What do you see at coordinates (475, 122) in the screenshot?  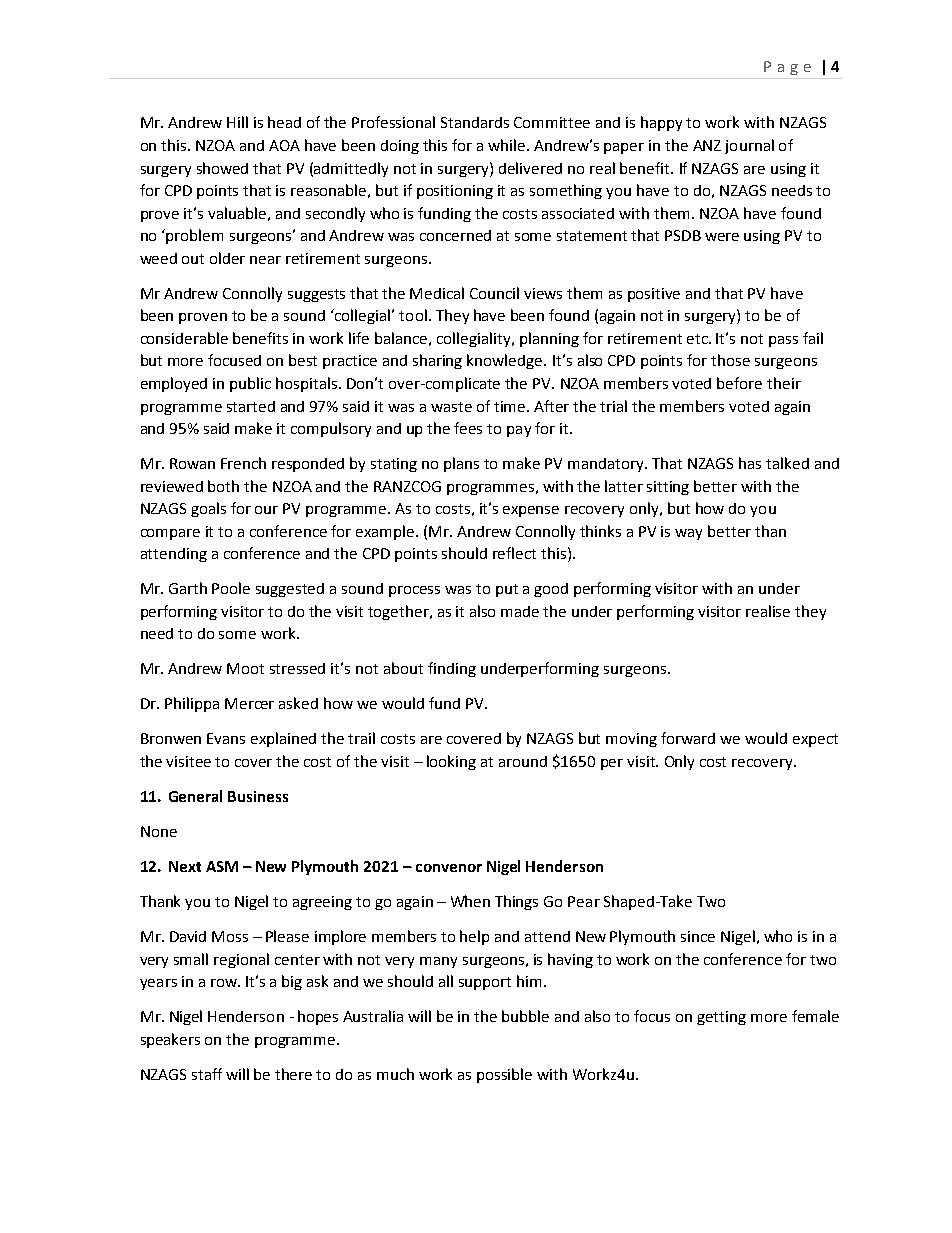 I see `Standards` at bounding box center [475, 122].
